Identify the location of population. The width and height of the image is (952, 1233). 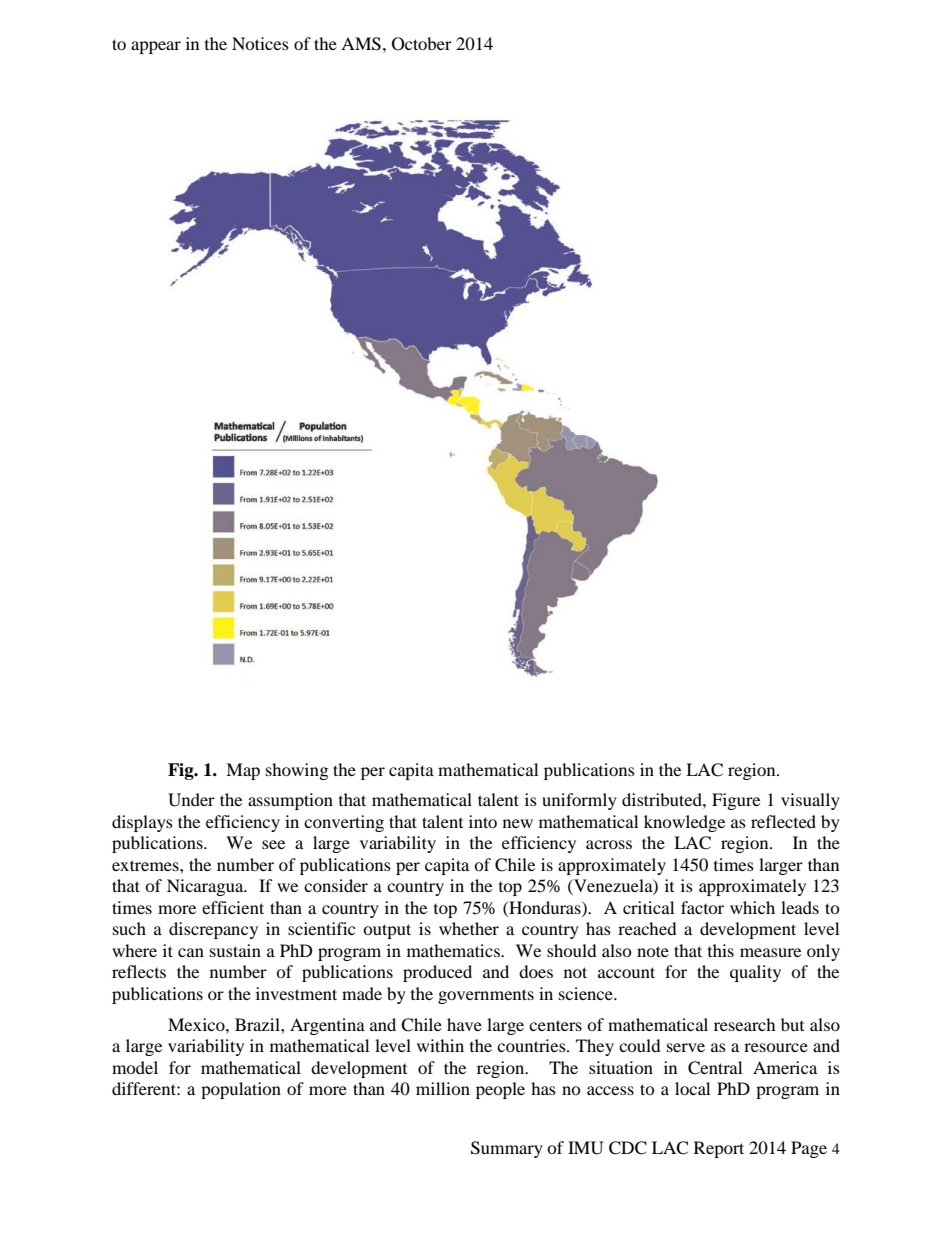
(241, 1090).
